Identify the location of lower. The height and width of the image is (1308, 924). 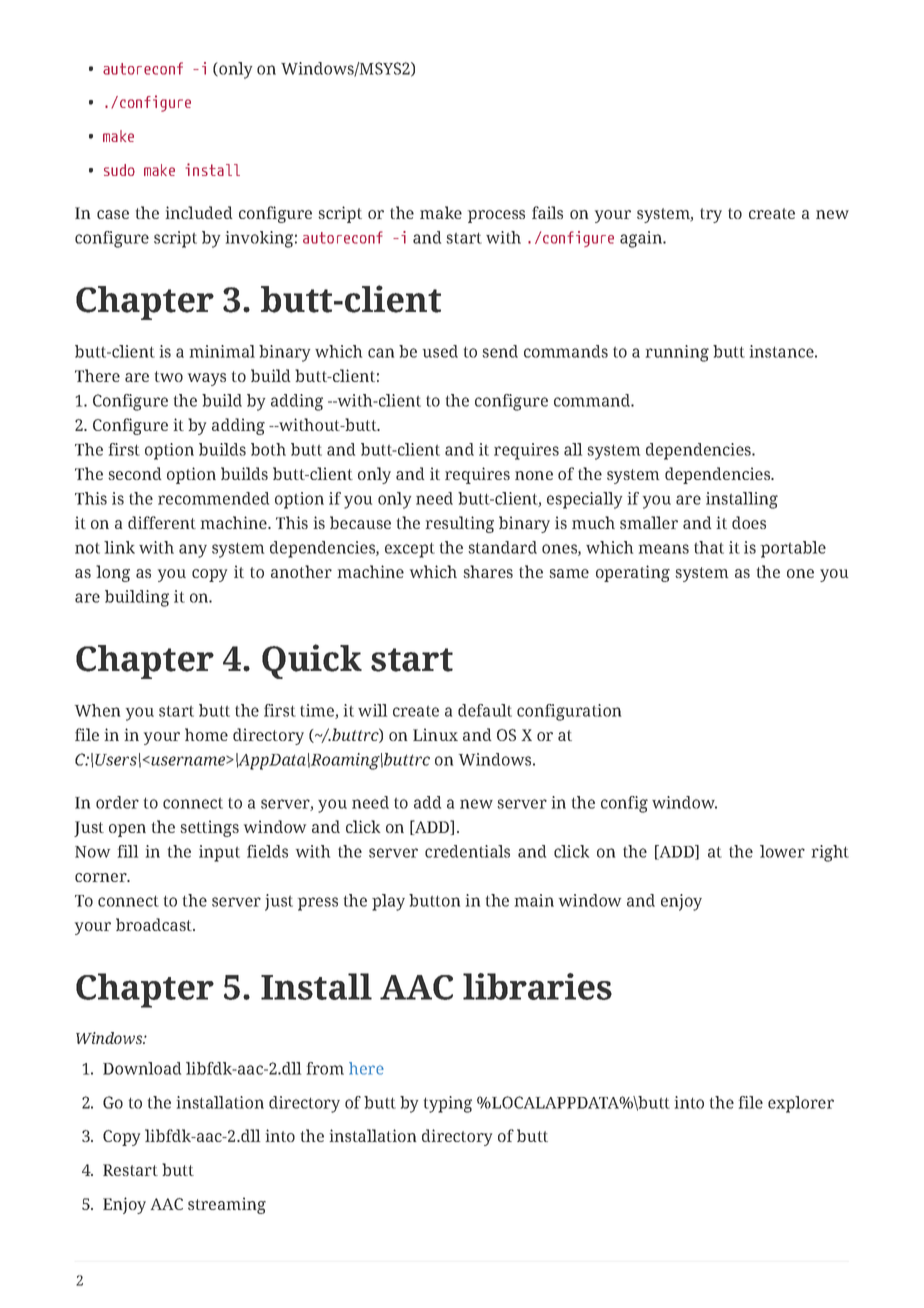
(782, 851).
